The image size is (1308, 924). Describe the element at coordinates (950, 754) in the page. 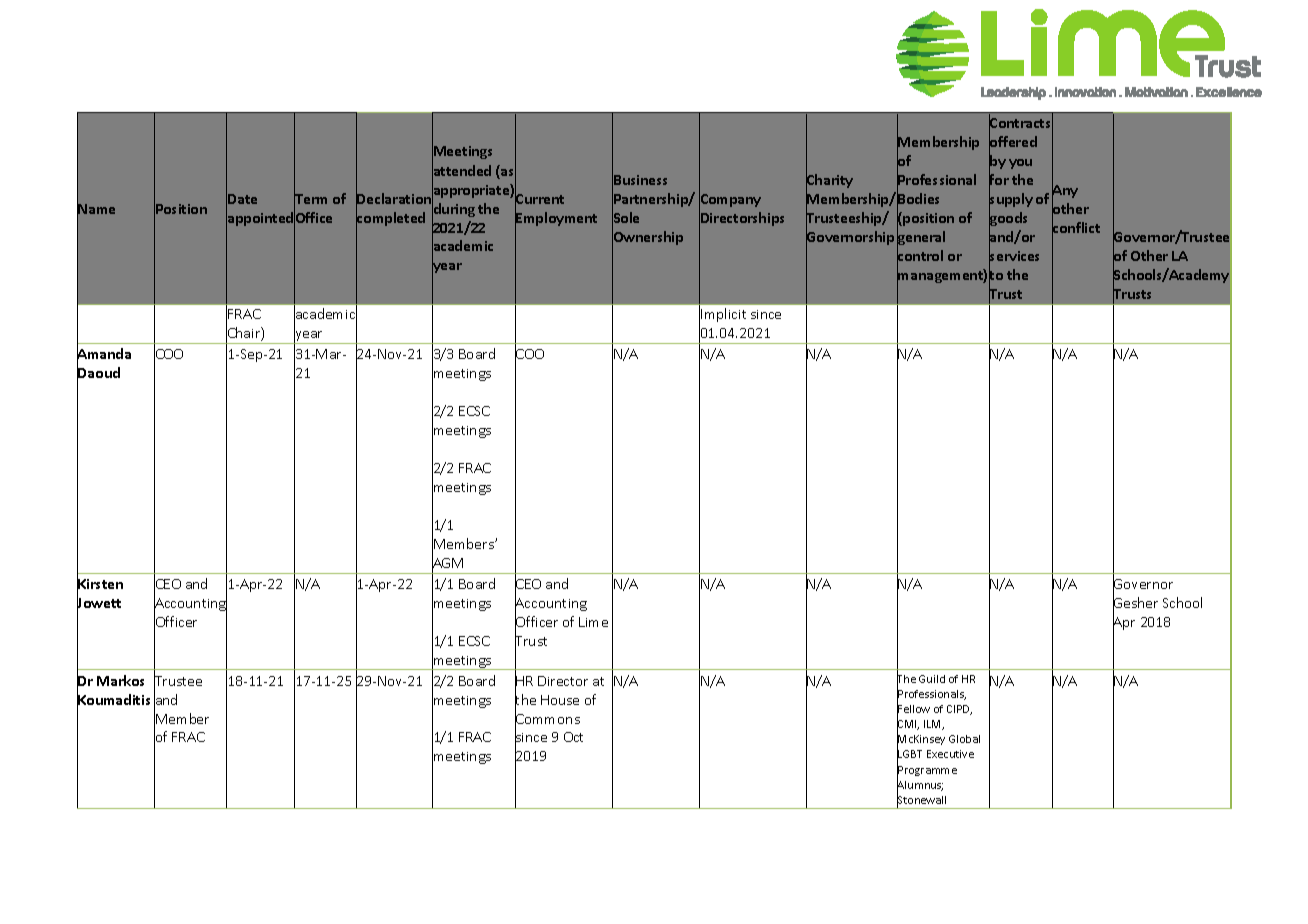

I see `Executive` at that location.
